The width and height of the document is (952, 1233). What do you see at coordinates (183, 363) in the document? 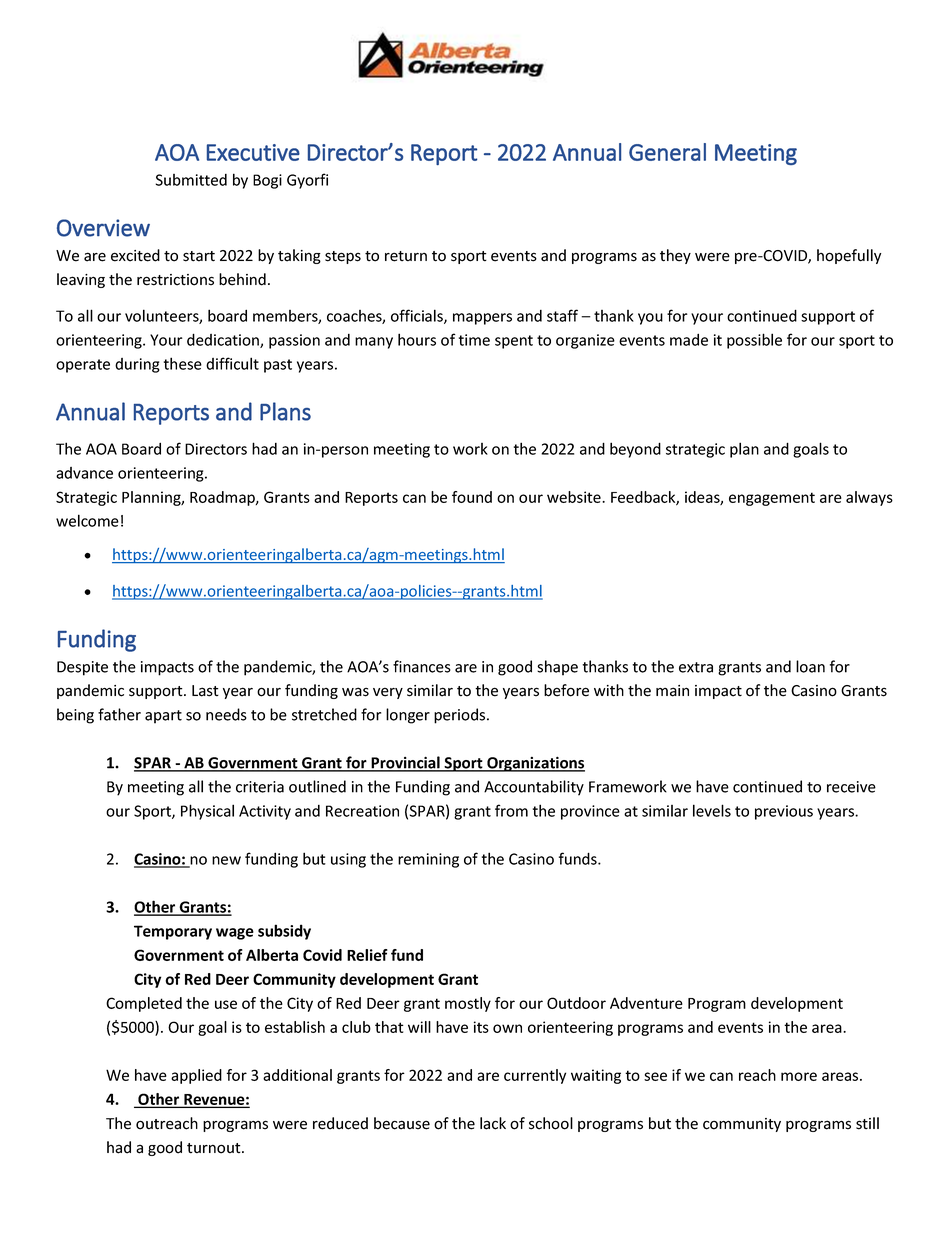
I see `these` at bounding box center [183, 363].
